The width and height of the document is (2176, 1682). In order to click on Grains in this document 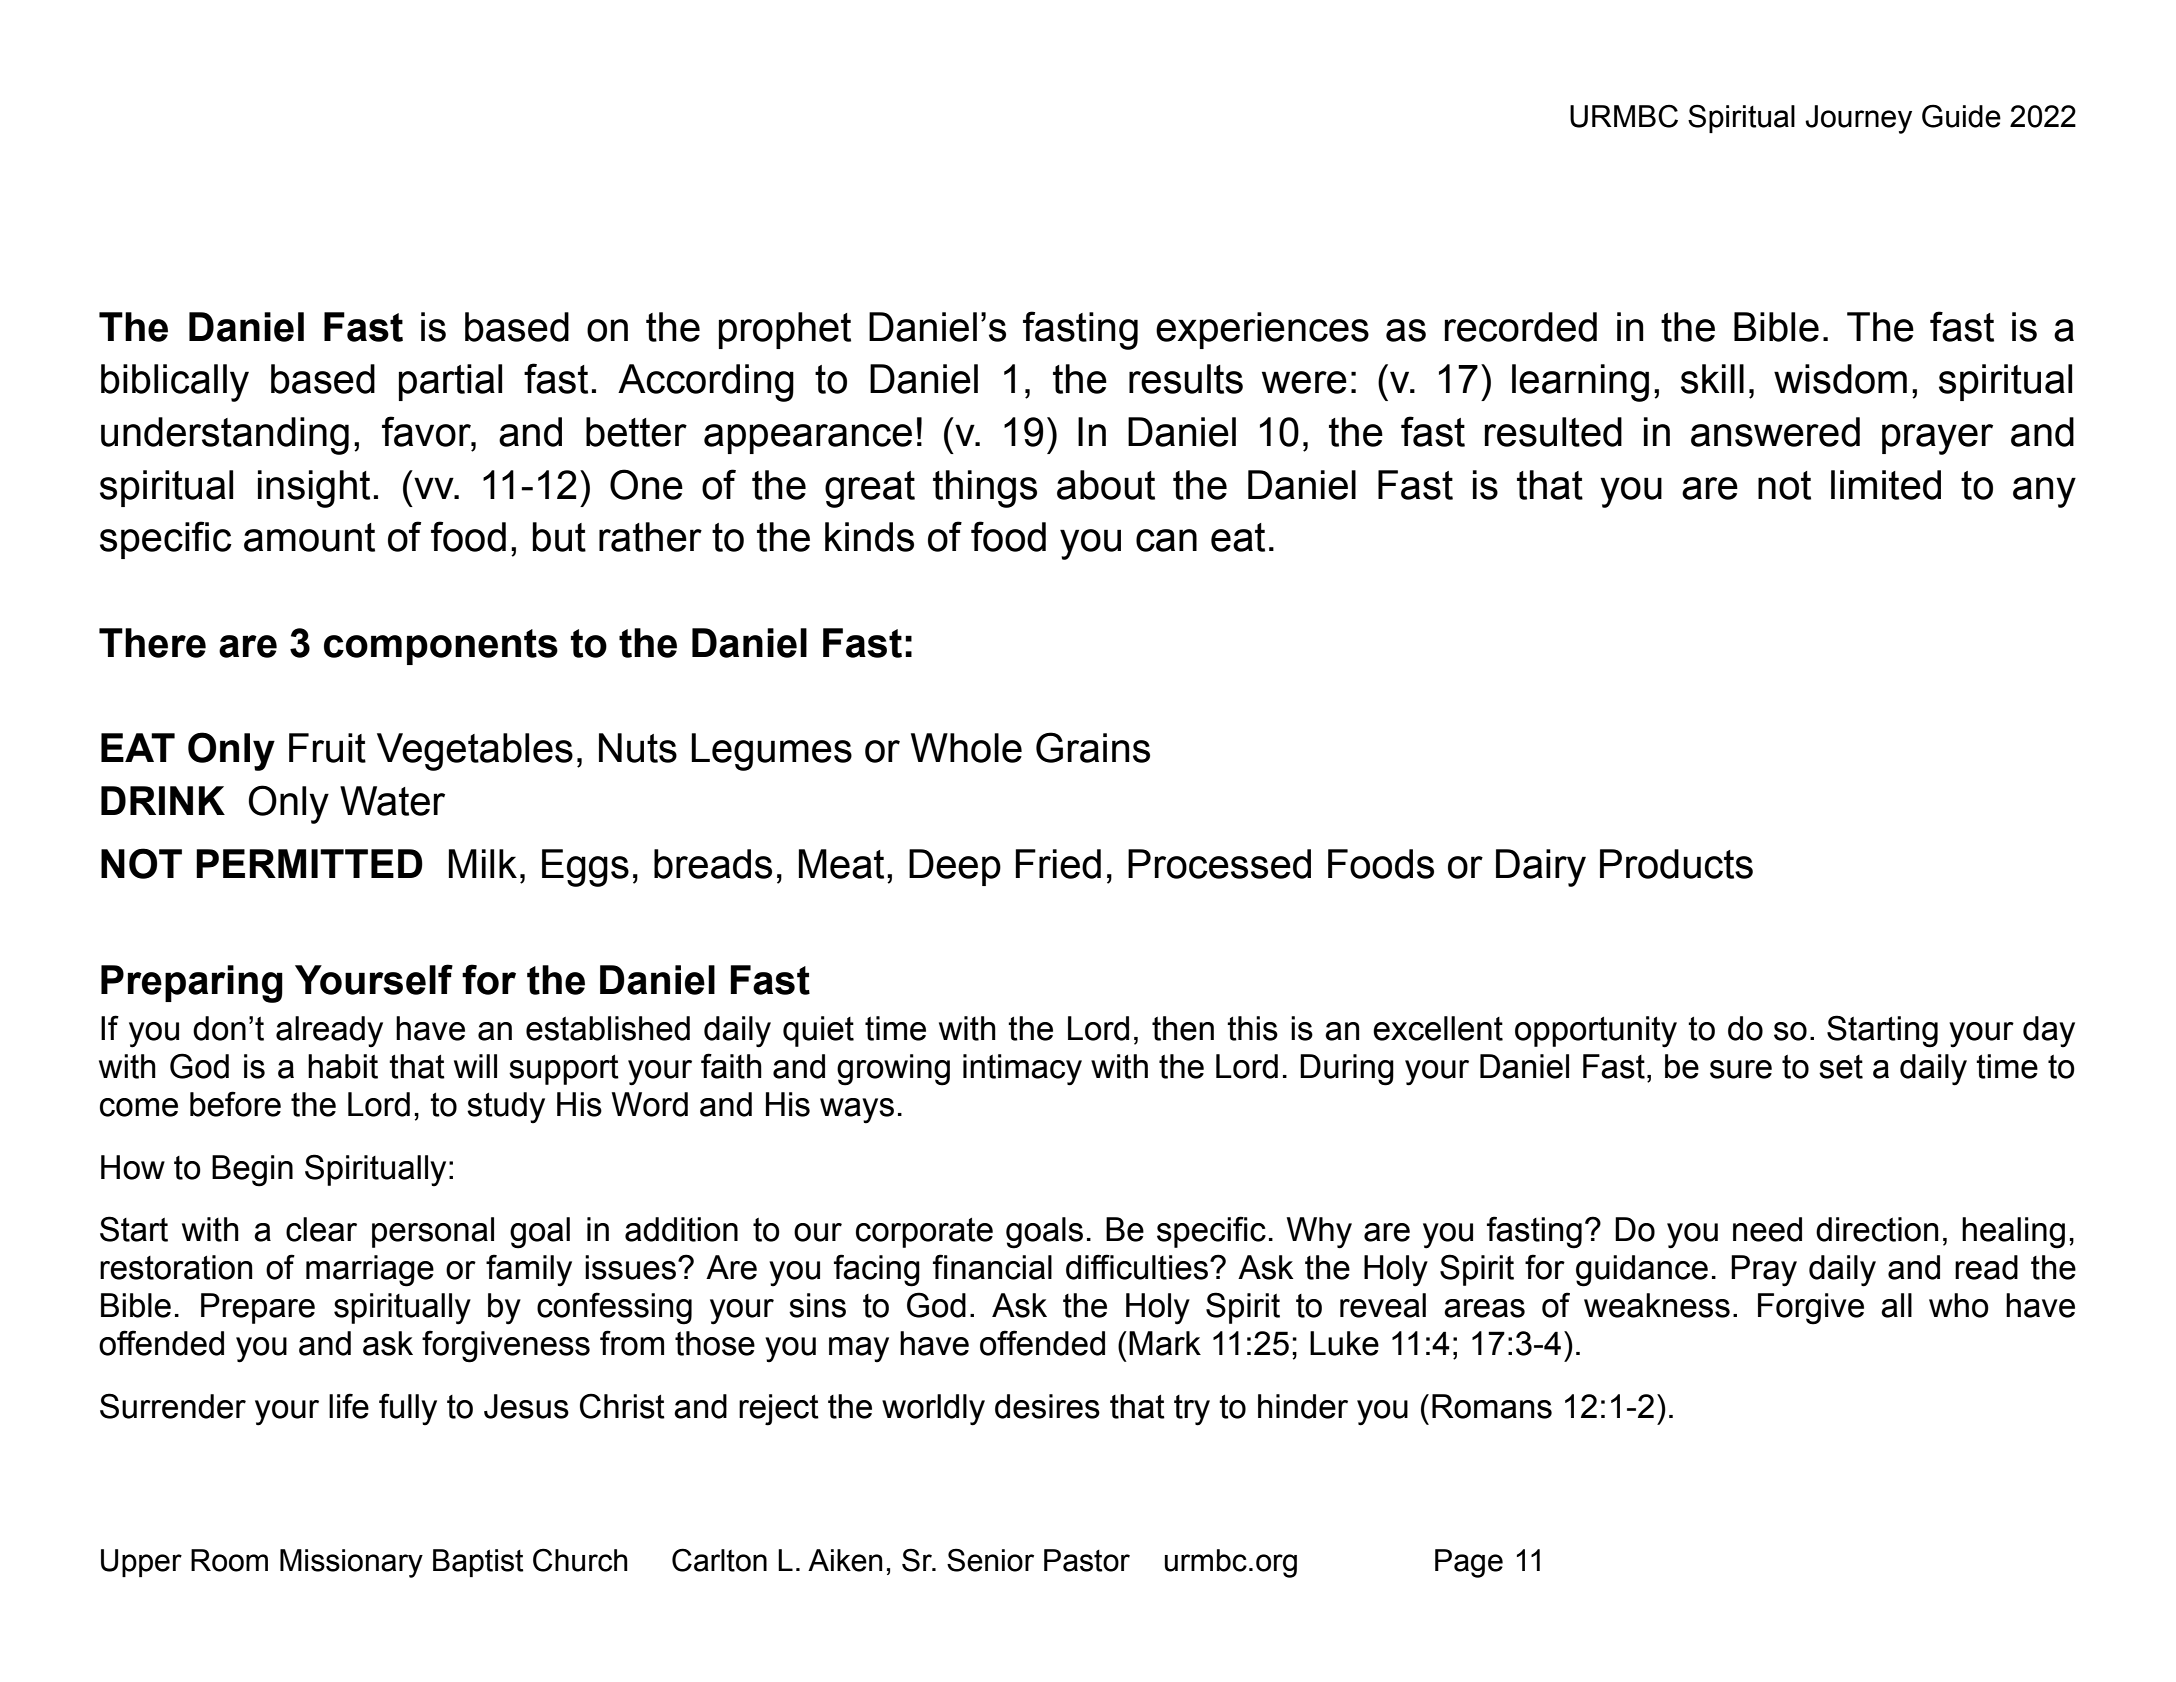, I will do `click(1093, 747)`.
